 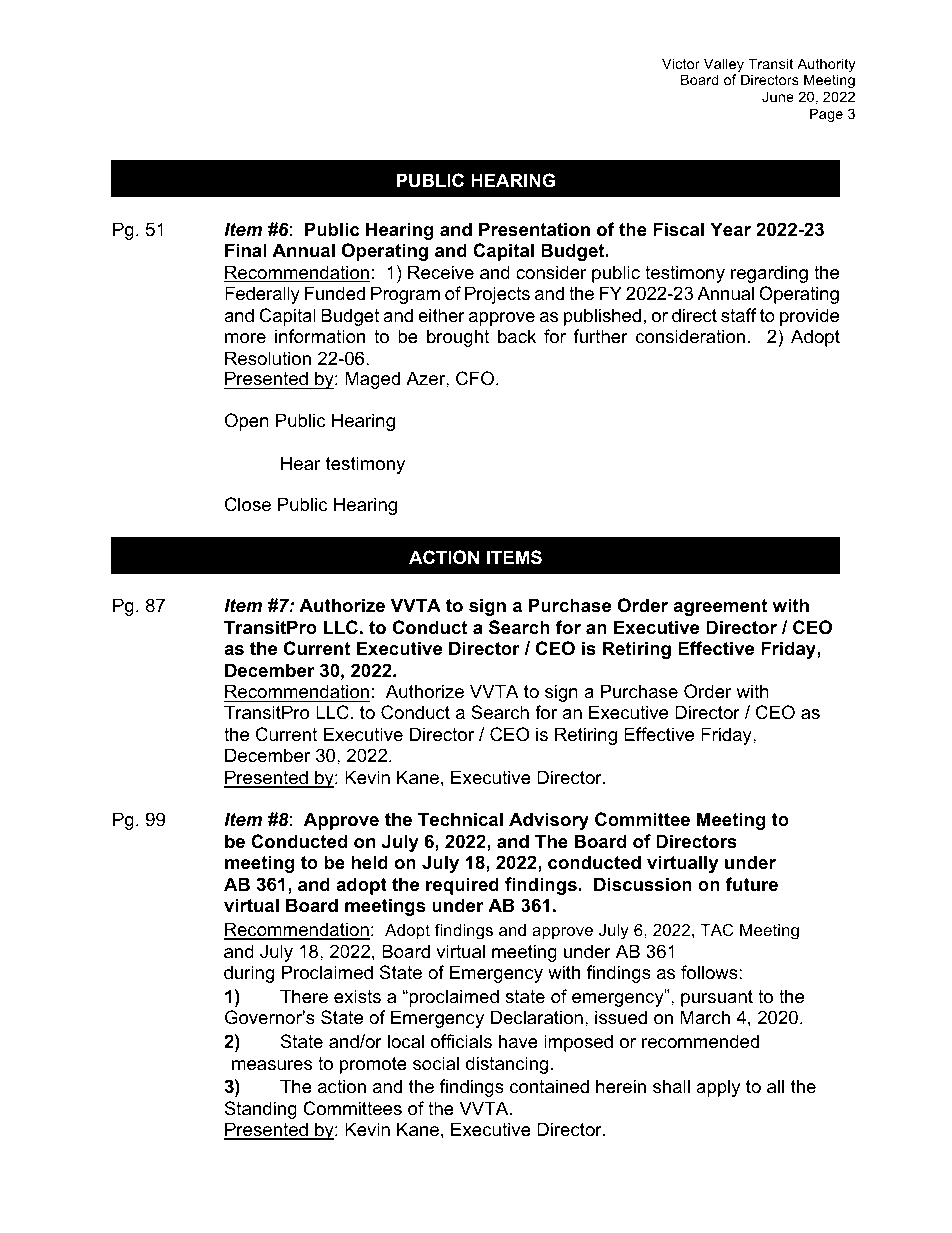 What do you see at coordinates (720, 607) in the image?
I see `agreement` at bounding box center [720, 607].
